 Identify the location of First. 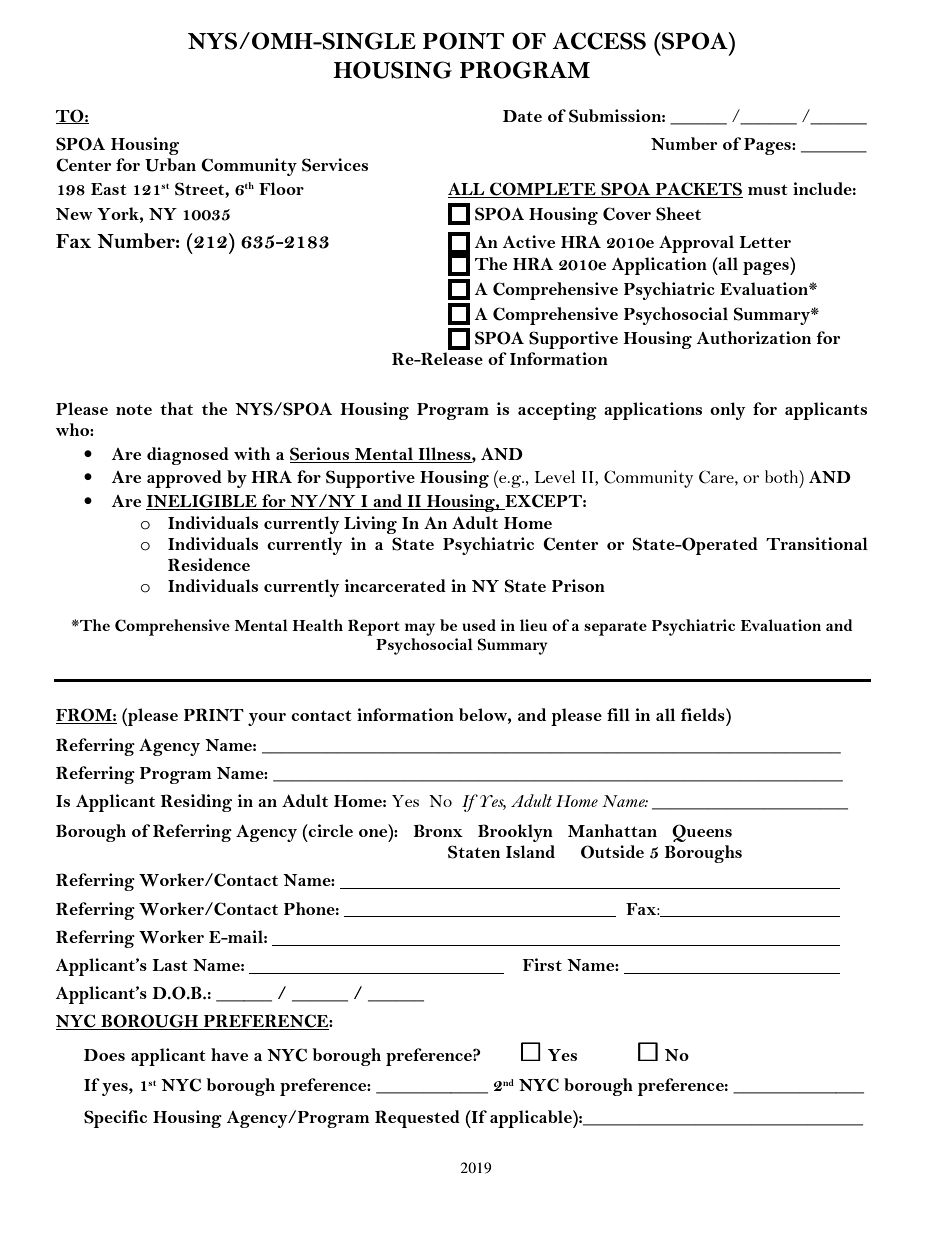
(542, 964).
